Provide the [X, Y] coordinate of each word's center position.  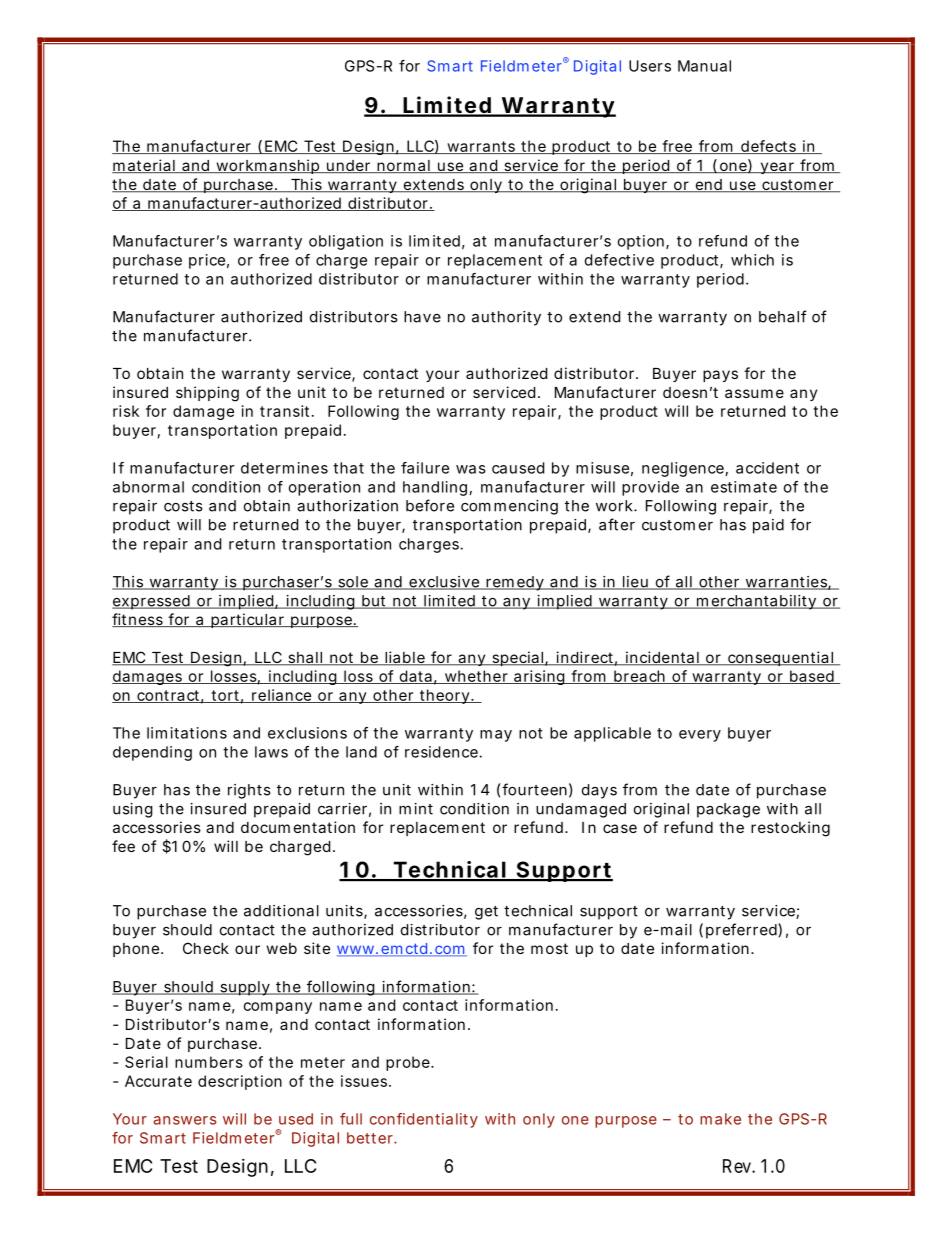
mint [416, 809]
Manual [704, 66]
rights [249, 791]
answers [184, 1120]
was [471, 469]
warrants [482, 147]
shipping [207, 394]
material [144, 166]
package [728, 810]
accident [767, 468]
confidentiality [424, 1120]
